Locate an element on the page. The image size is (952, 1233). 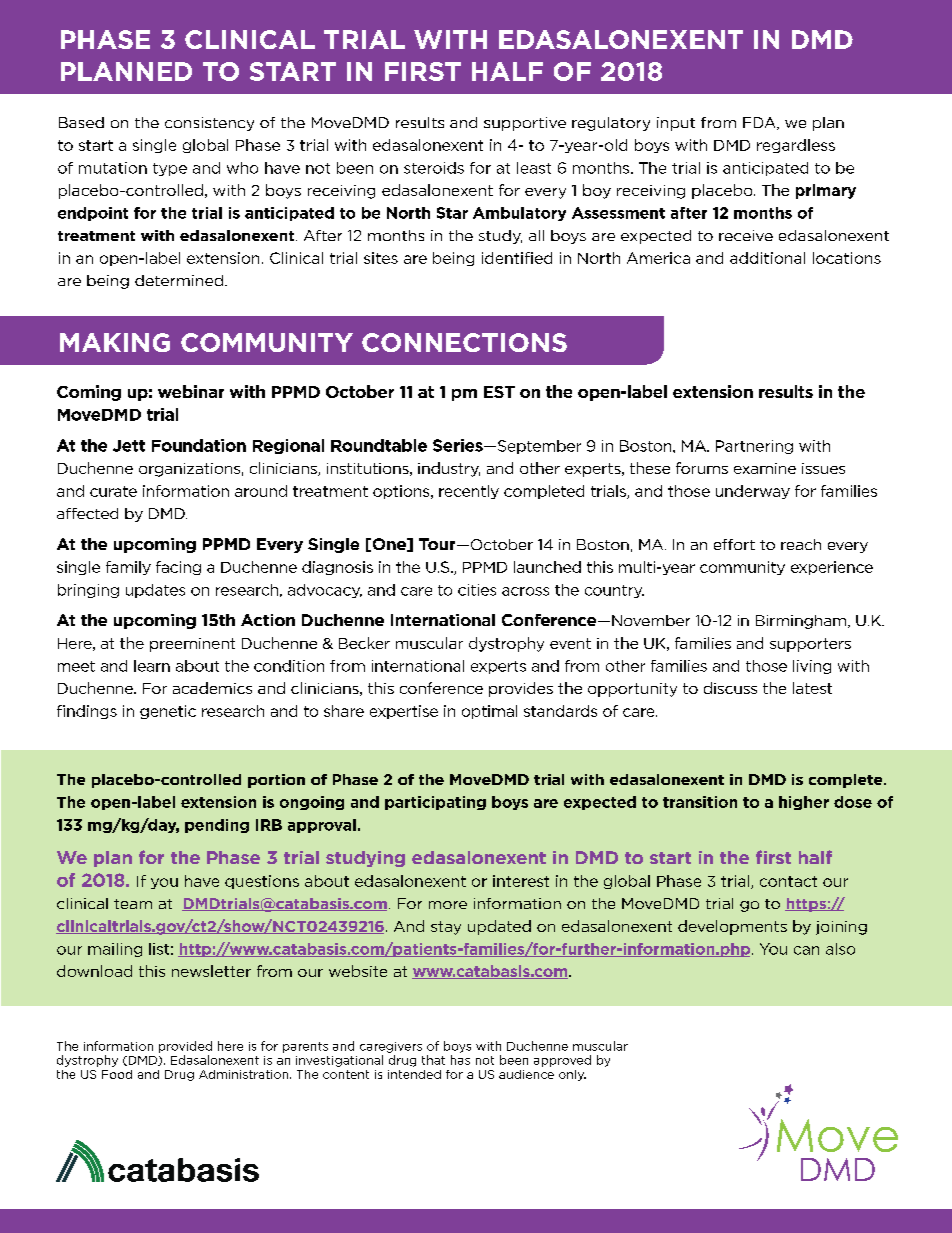
provided is located at coordinates (185, 1047).
